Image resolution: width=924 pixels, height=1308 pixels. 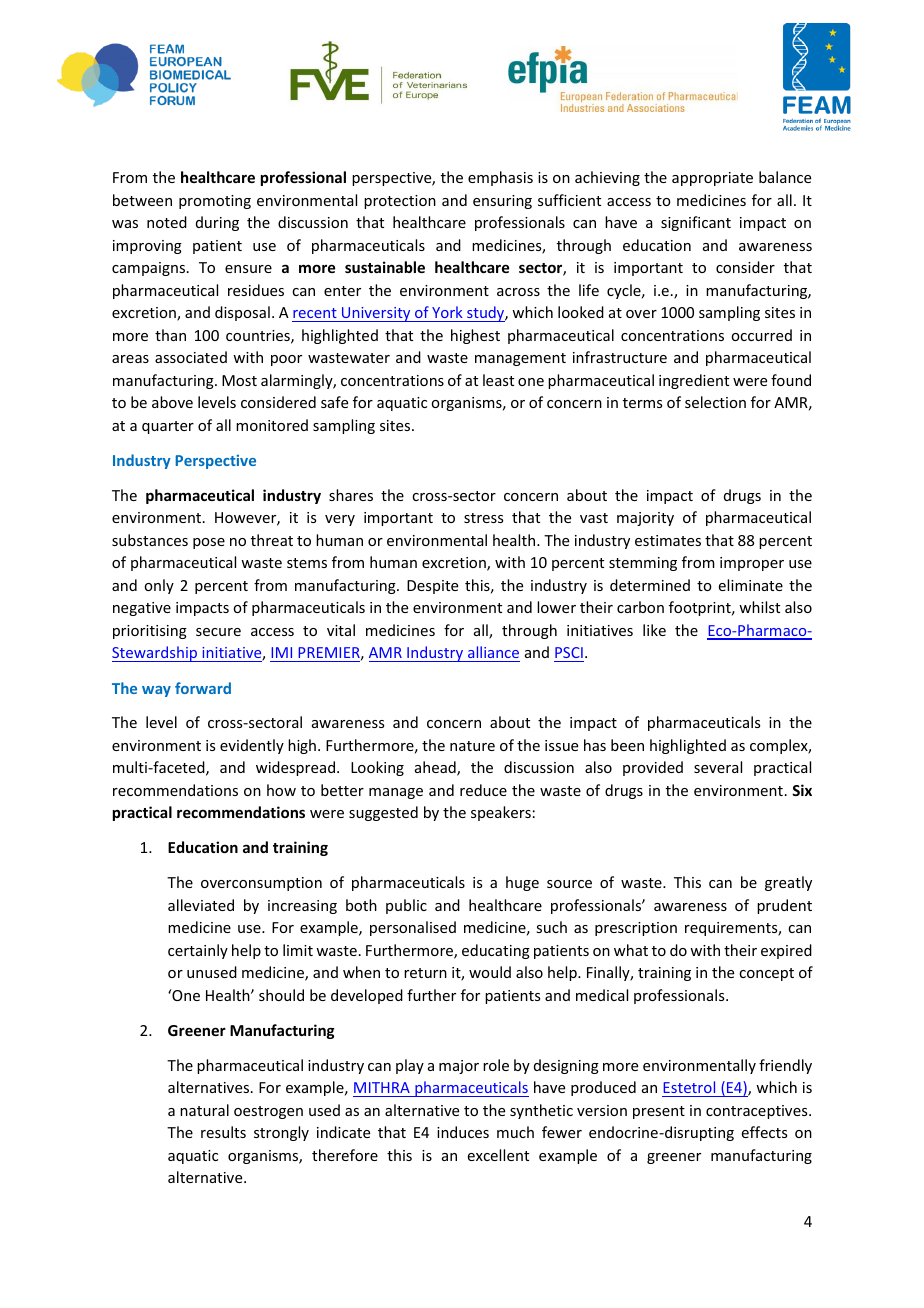 I want to click on promoting, so click(x=215, y=202).
